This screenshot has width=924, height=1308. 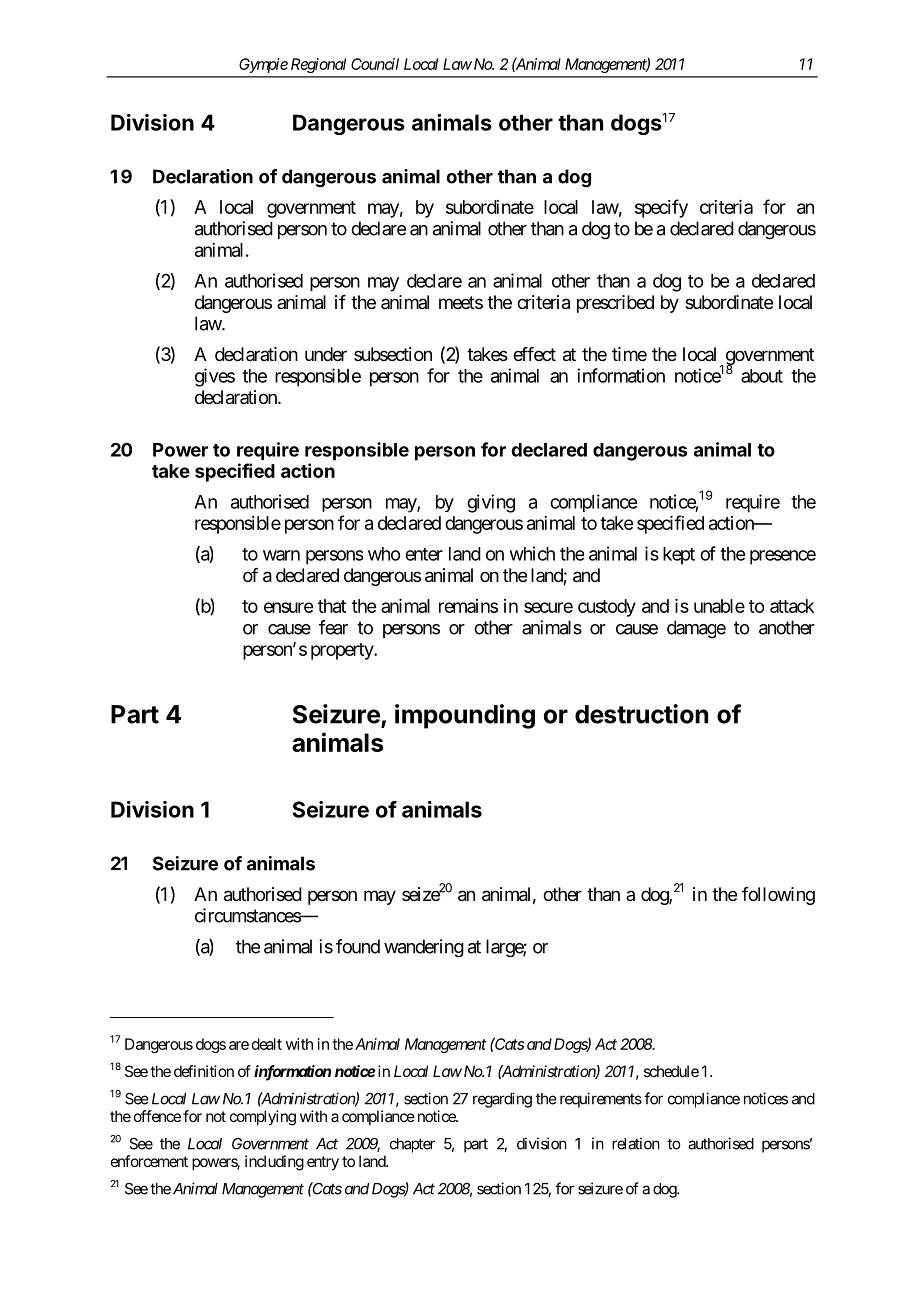 I want to click on following, so click(x=778, y=896).
